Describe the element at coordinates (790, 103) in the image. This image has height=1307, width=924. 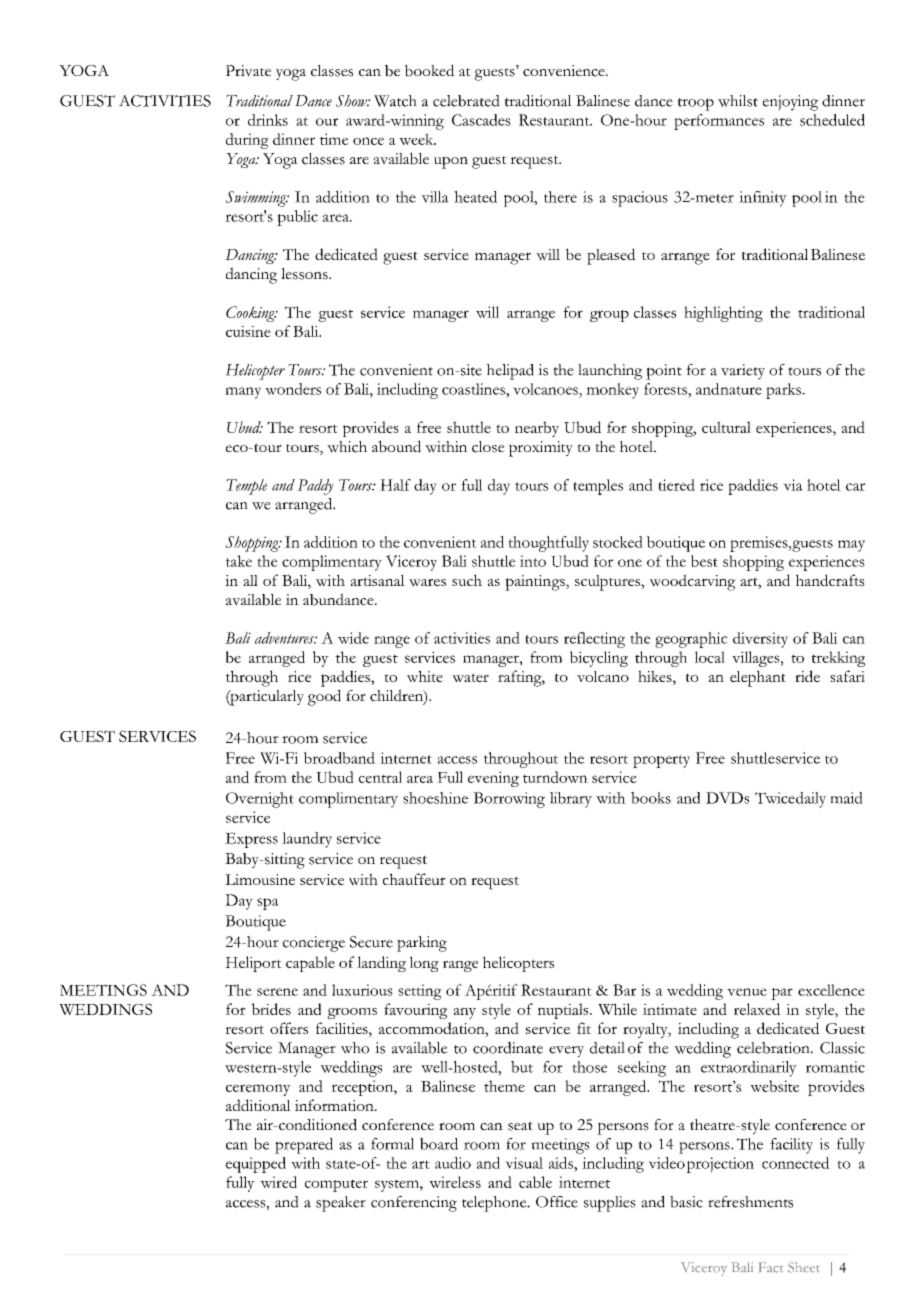
I see `enjoying` at that location.
